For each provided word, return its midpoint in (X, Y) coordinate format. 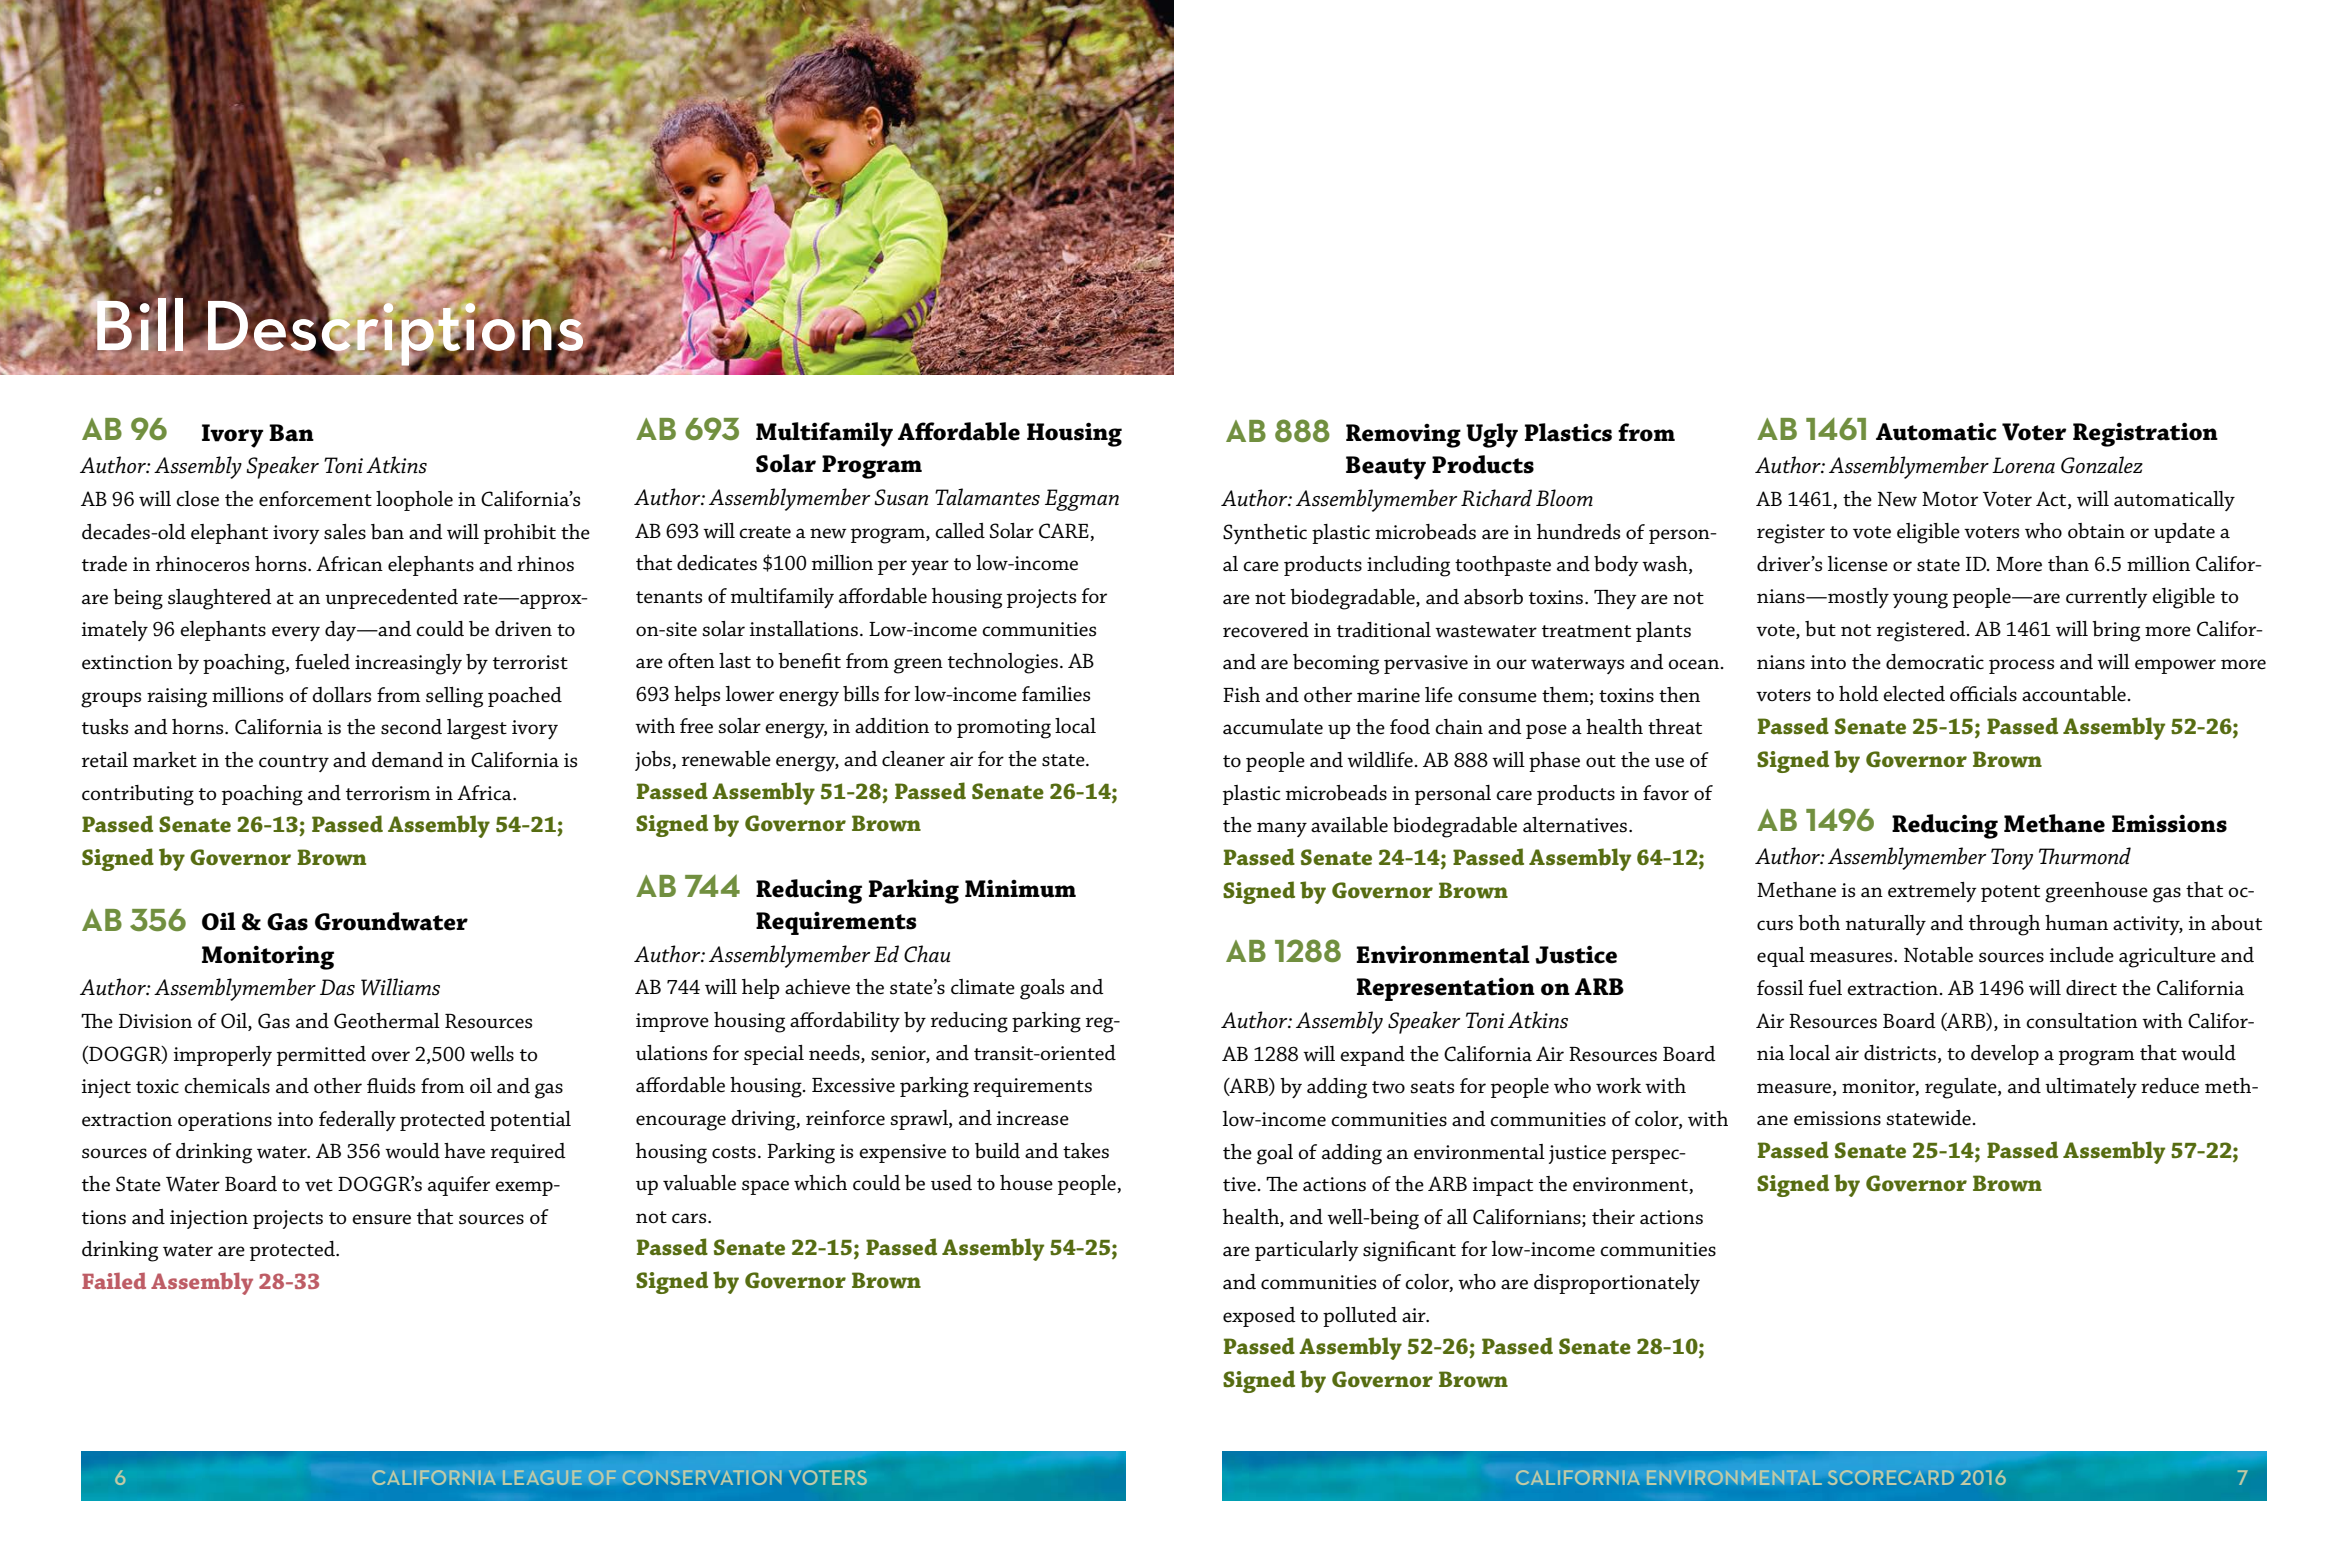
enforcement (315, 499)
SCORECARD (1891, 1477)
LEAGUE (542, 1477)
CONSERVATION (702, 1477)
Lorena (2023, 465)
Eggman (1082, 500)
